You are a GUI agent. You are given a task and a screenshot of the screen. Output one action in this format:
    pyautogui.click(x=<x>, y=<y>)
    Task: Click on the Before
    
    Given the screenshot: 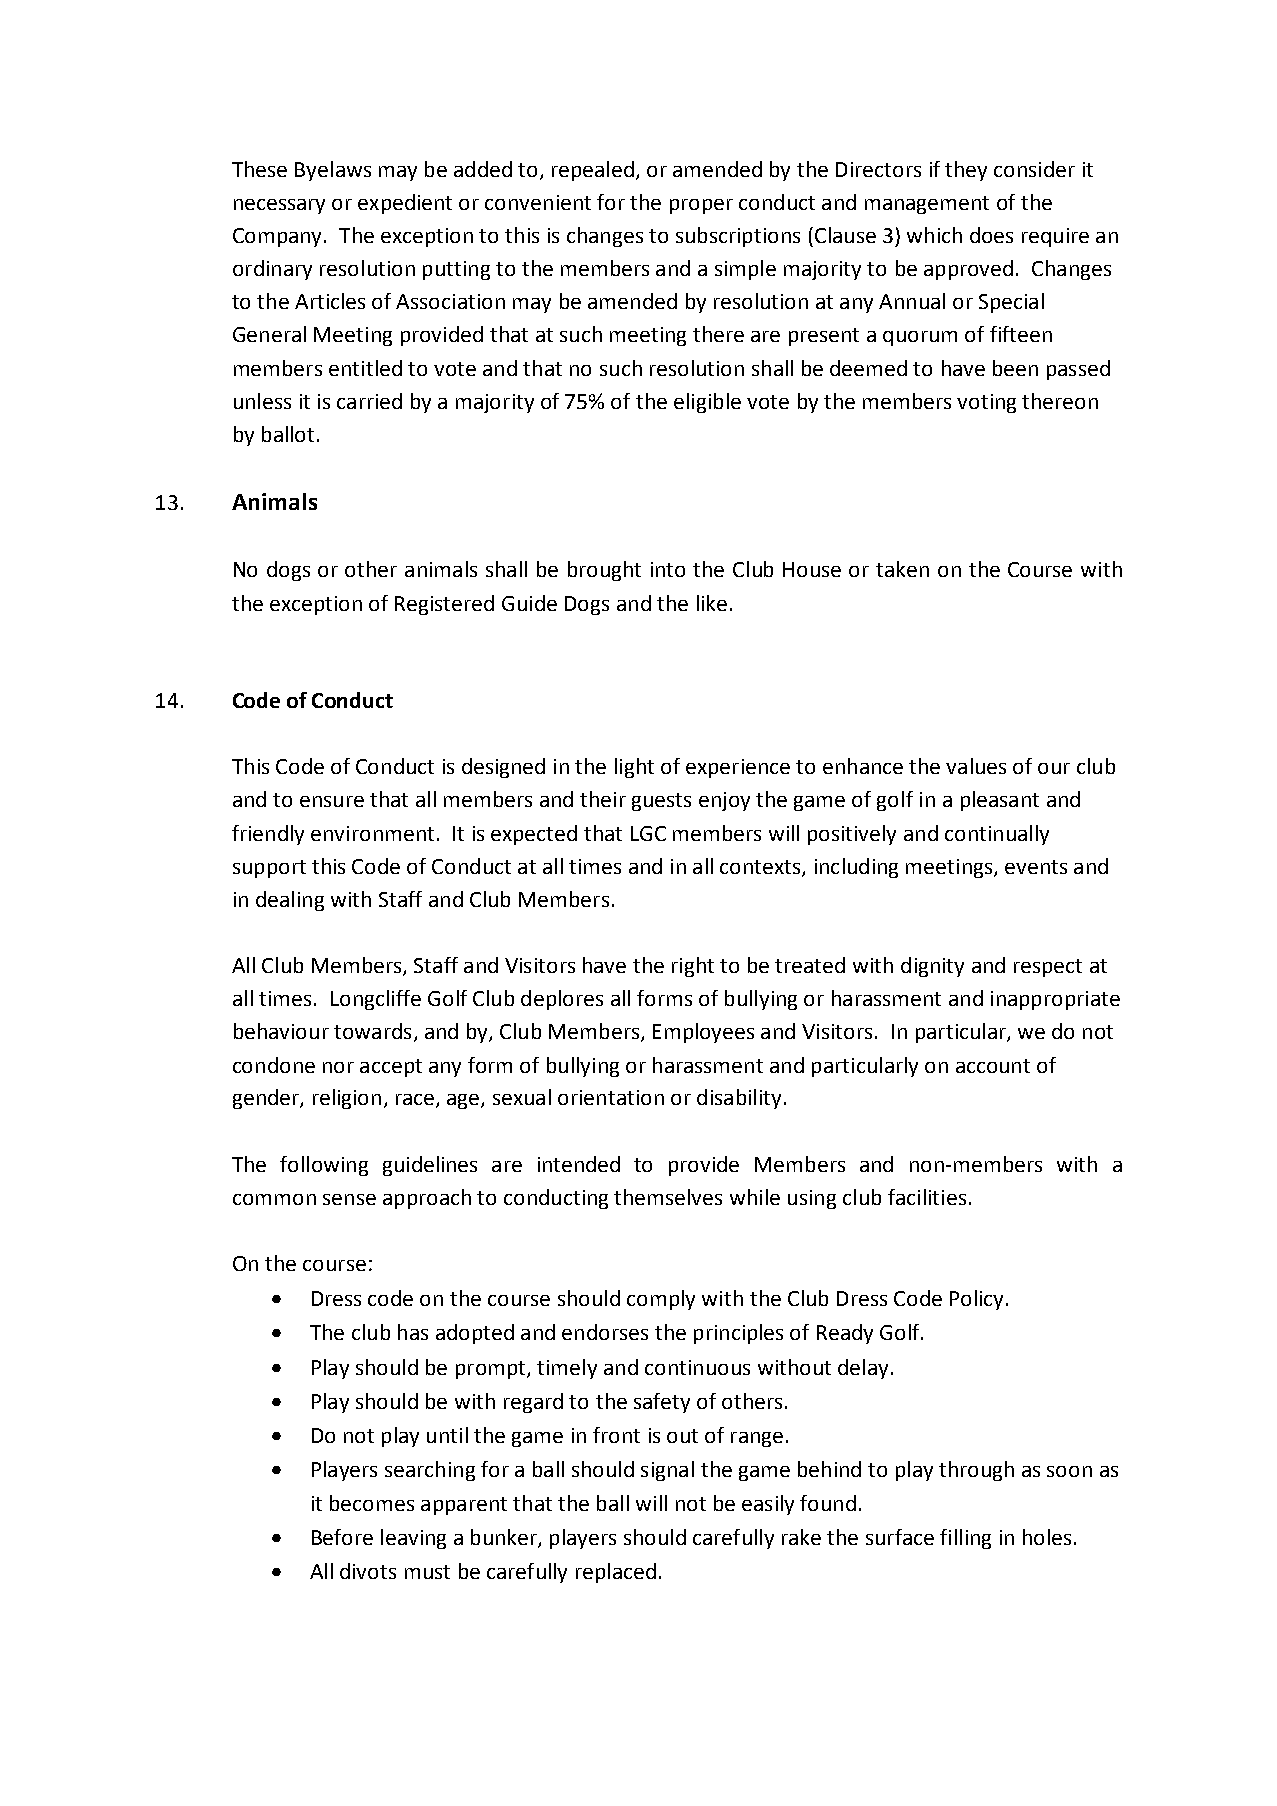 What is the action you would take?
    pyautogui.click(x=342, y=1537)
